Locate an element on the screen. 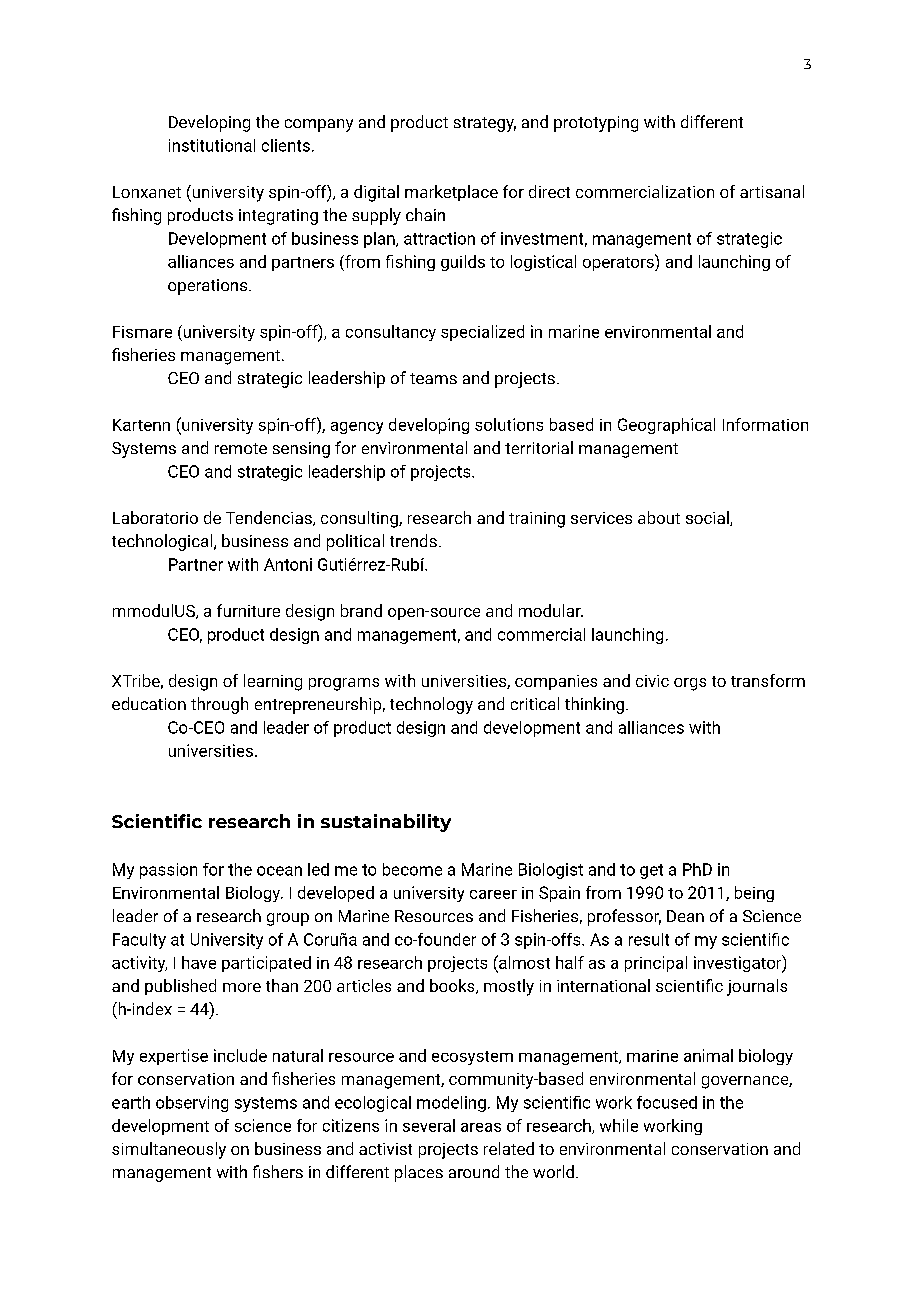 This screenshot has width=924, height=1307. artisanal is located at coordinates (772, 191).
